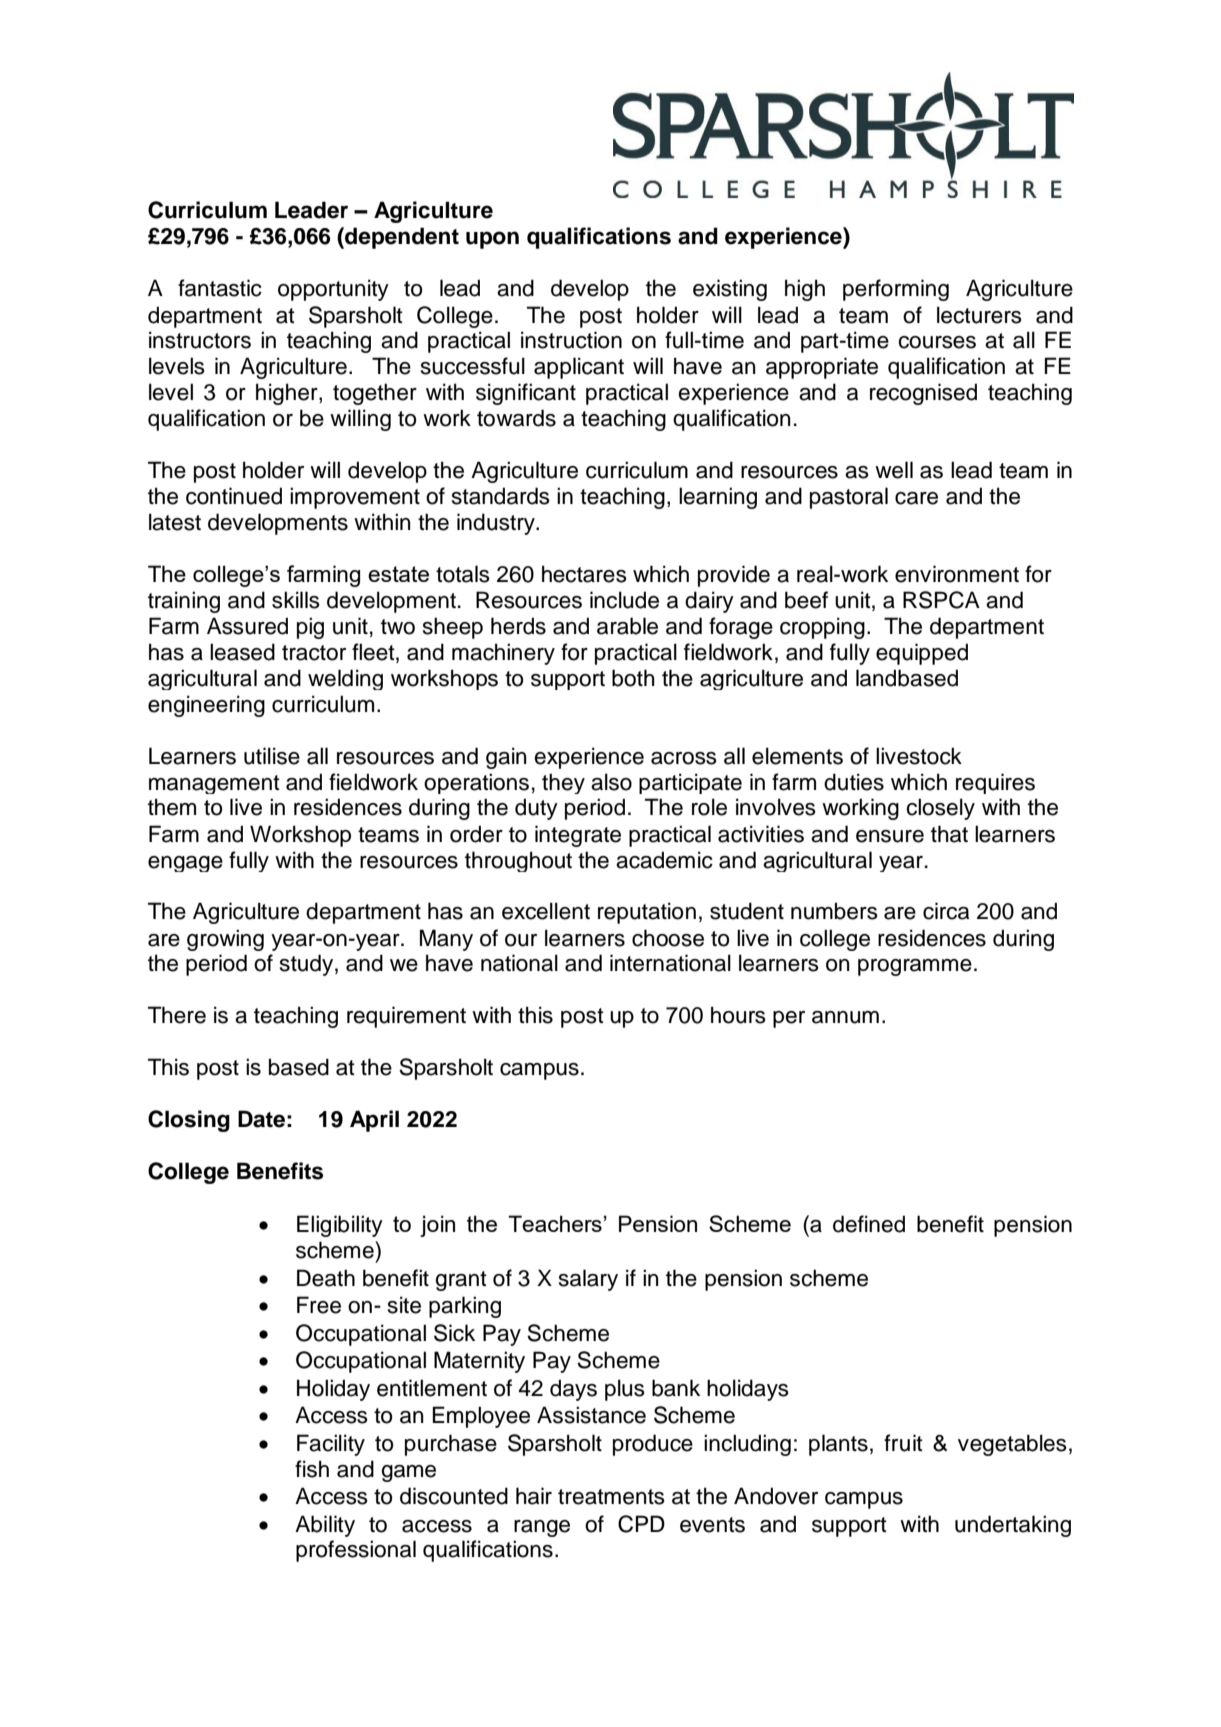  What do you see at coordinates (611, 1497) in the screenshot?
I see `treatments` at bounding box center [611, 1497].
